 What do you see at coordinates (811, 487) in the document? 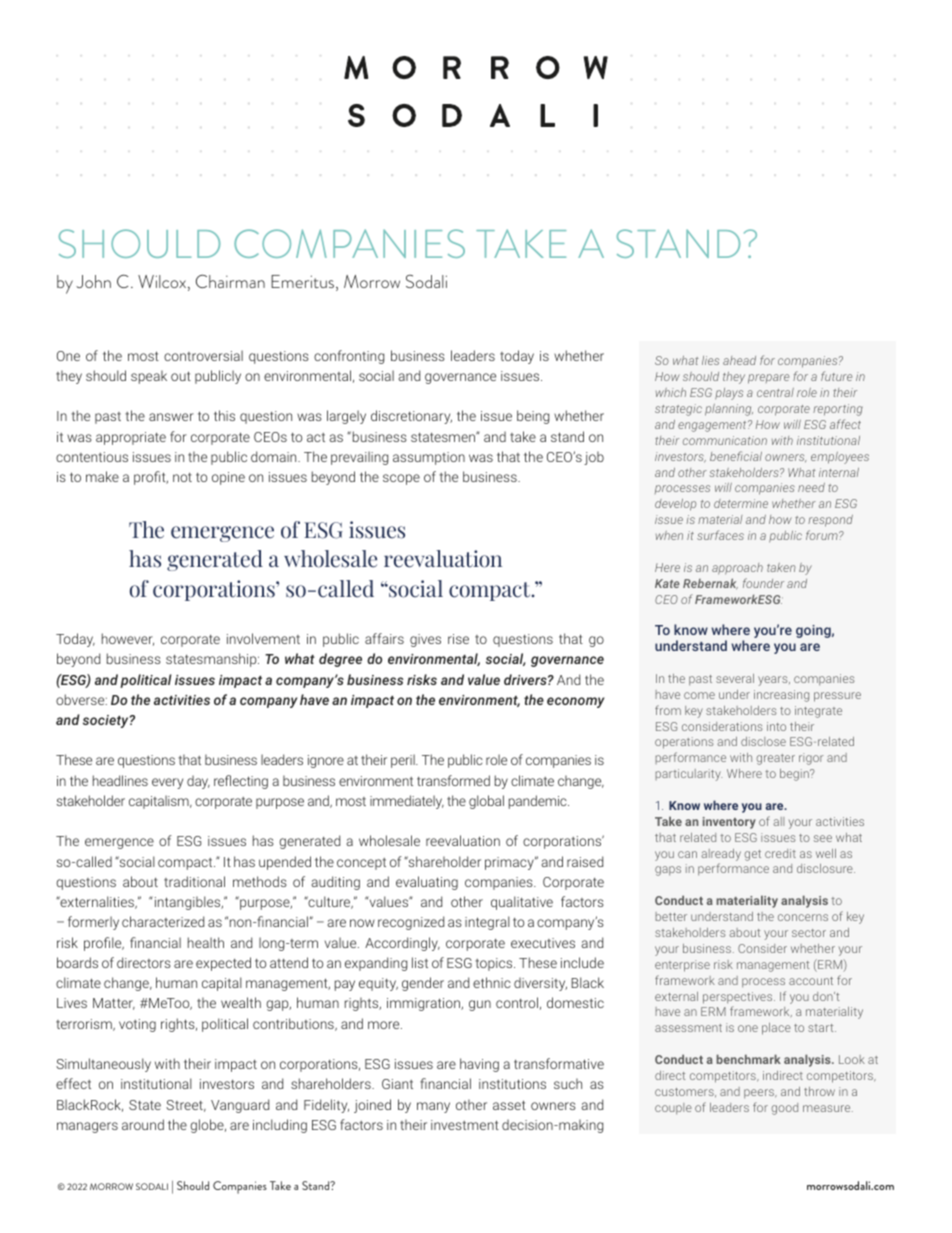
I see `need` at bounding box center [811, 487].
